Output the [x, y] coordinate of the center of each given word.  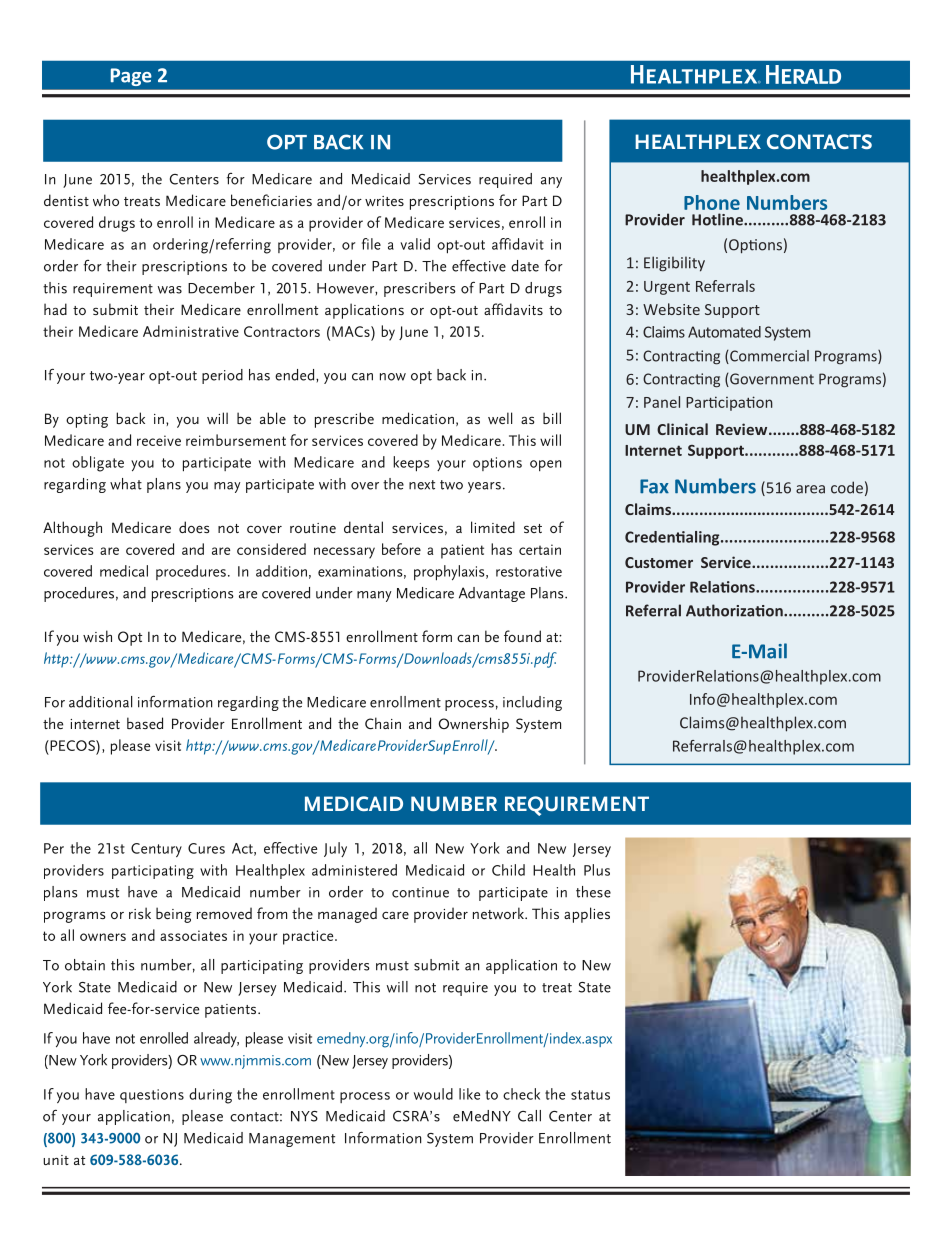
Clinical [682, 429]
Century [156, 850]
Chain [383, 723]
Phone [712, 202]
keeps [411, 464]
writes [384, 201]
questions [152, 1096]
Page [131, 77]
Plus [597, 870]
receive [159, 440]
